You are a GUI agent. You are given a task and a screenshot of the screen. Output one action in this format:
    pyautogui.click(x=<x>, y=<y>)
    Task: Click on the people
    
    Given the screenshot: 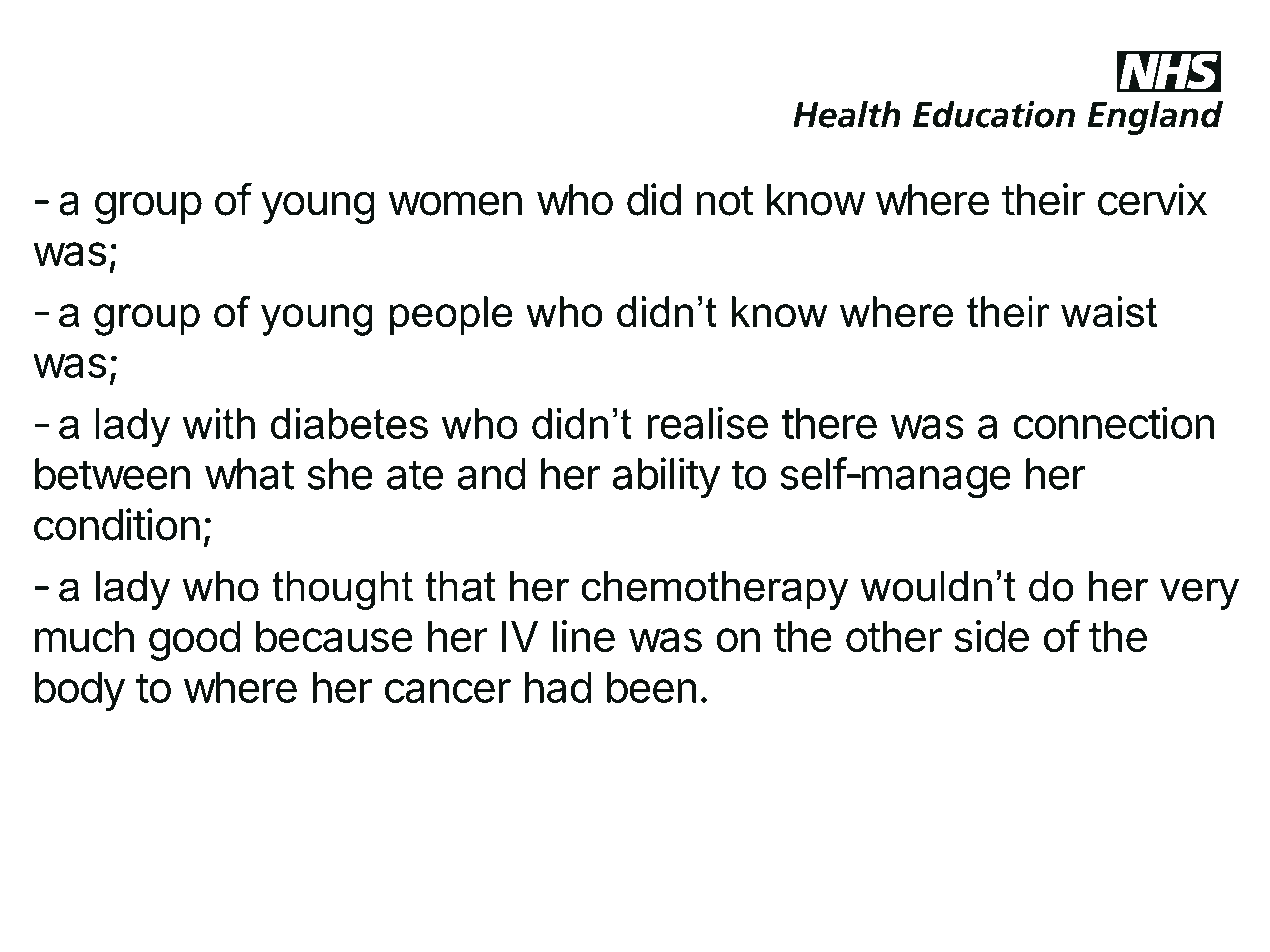 What is the action you would take?
    pyautogui.click(x=451, y=315)
